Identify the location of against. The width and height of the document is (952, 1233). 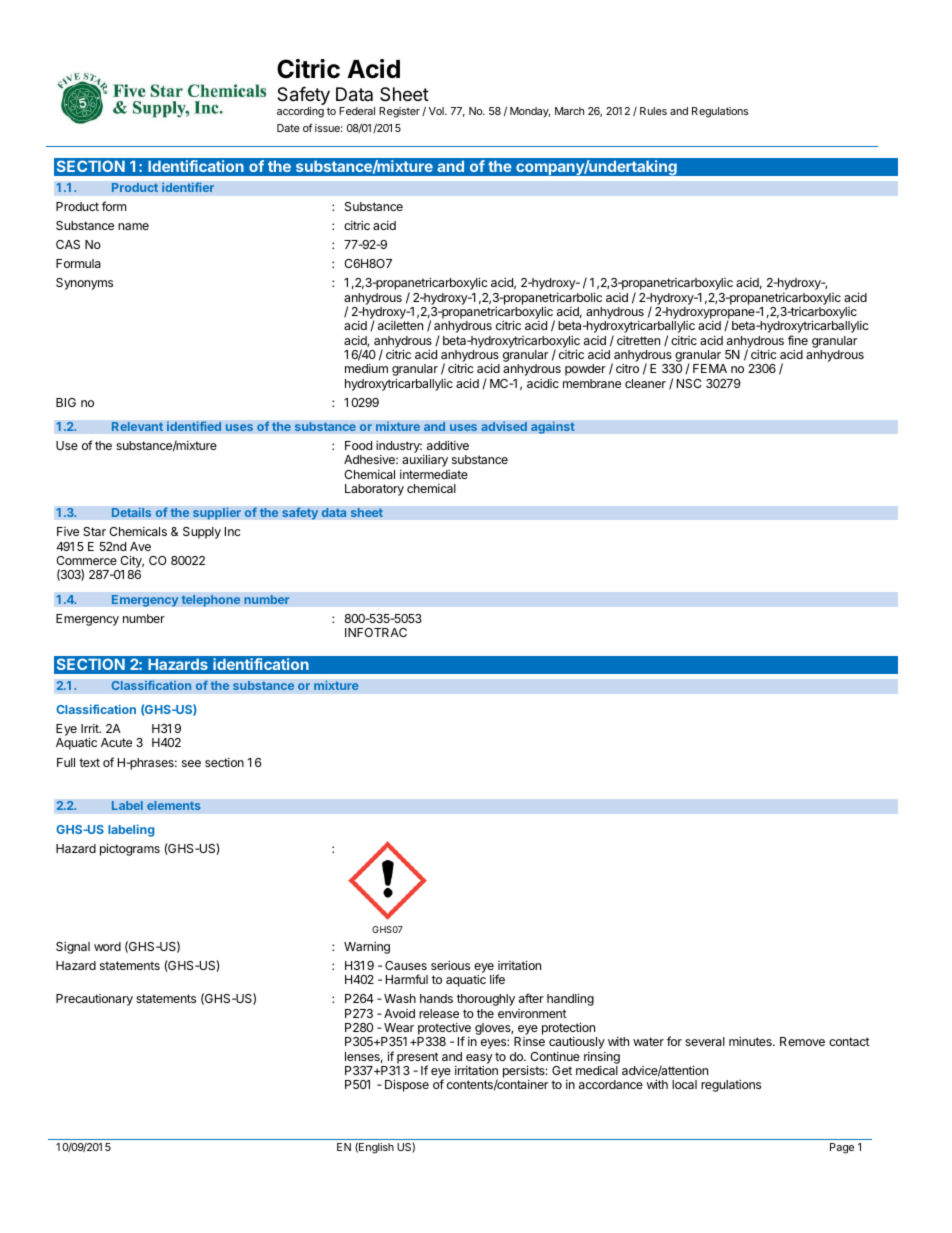
(553, 427).
